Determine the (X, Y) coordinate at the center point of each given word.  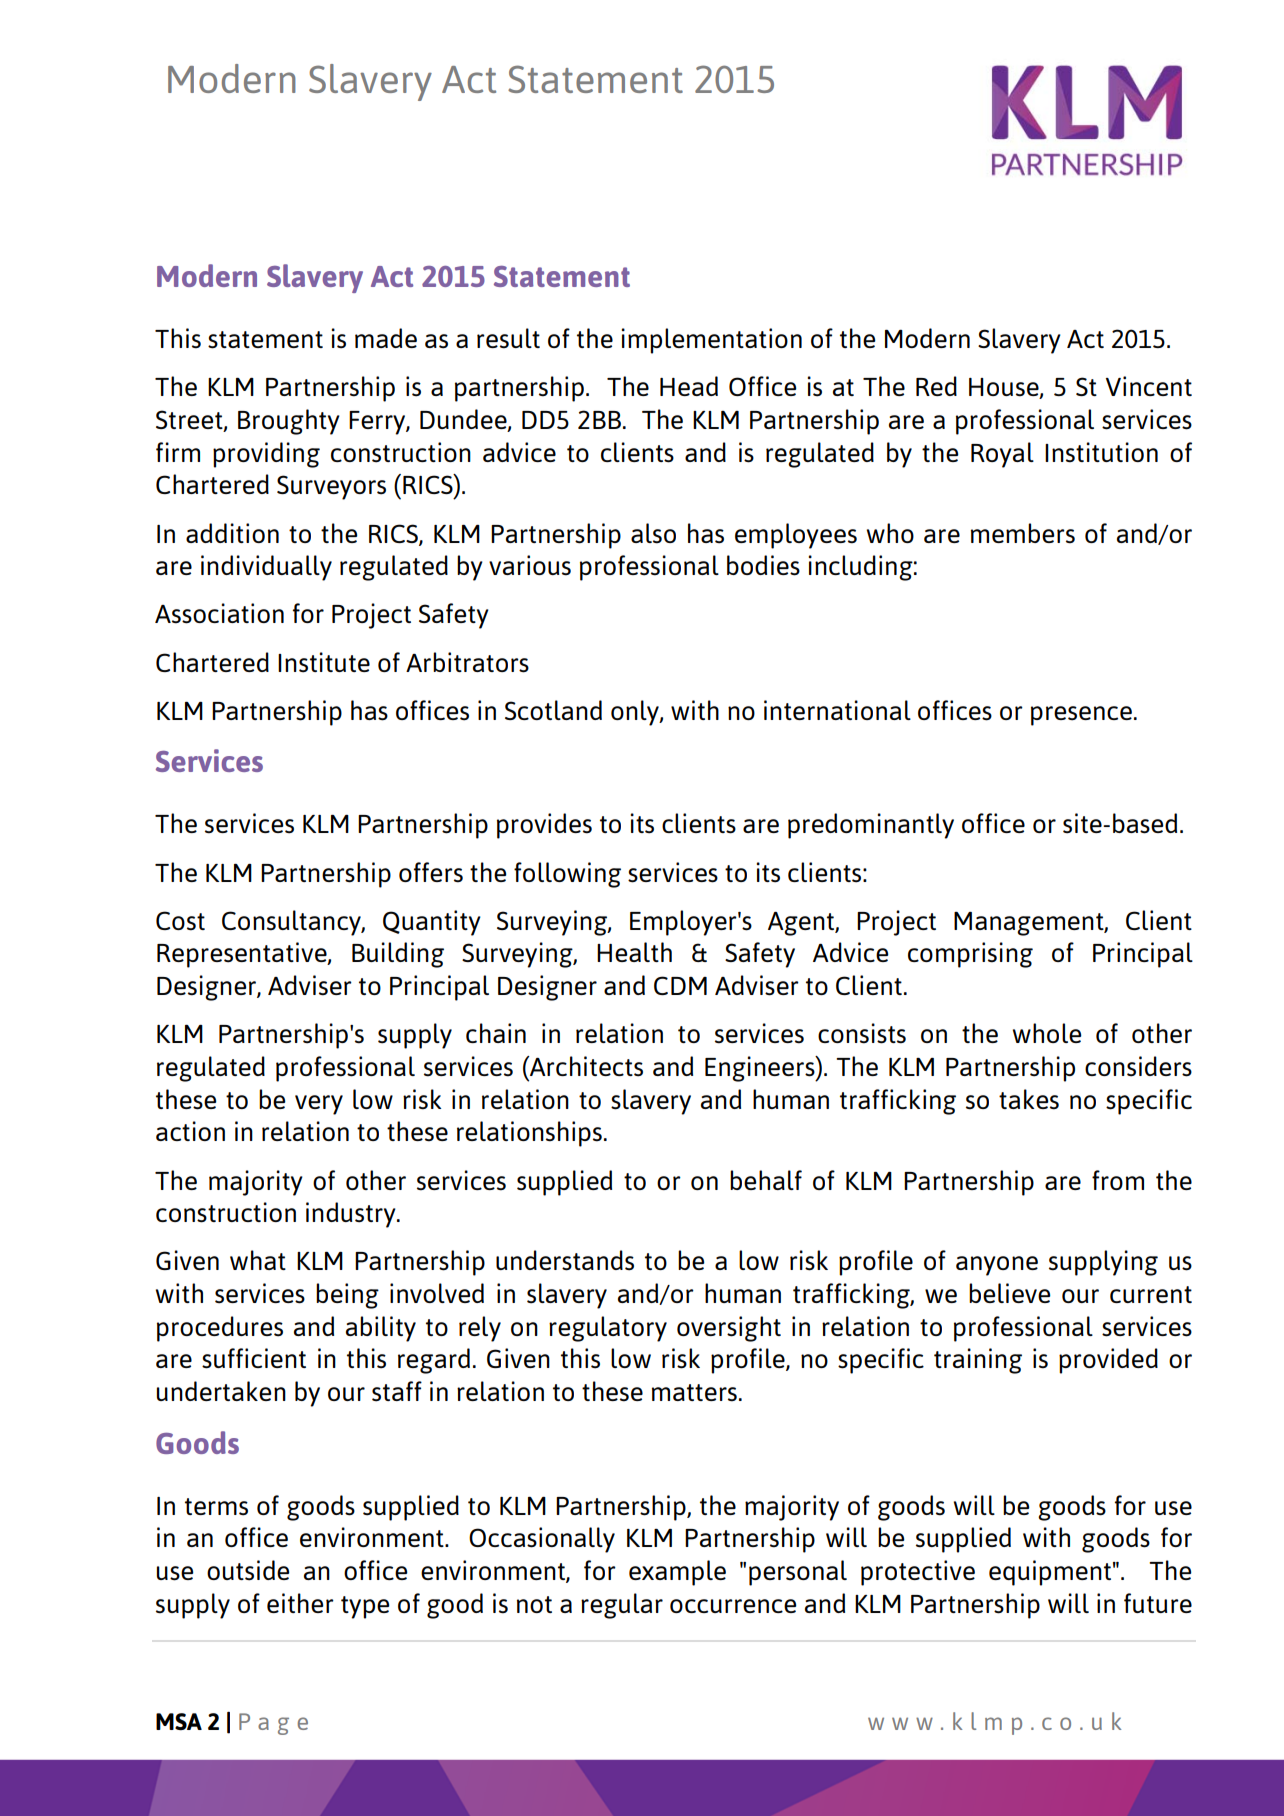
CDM (680, 985)
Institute (324, 662)
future (1158, 1603)
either (300, 1603)
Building (398, 955)
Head (689, 386)
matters (694, 1393)
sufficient (254, 1358)
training (978, 1361)
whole (1047, 1033)
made (386, 338)
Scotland (553, 710)
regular (622, 1606)
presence (1081, 716)
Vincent (1149, 386)
